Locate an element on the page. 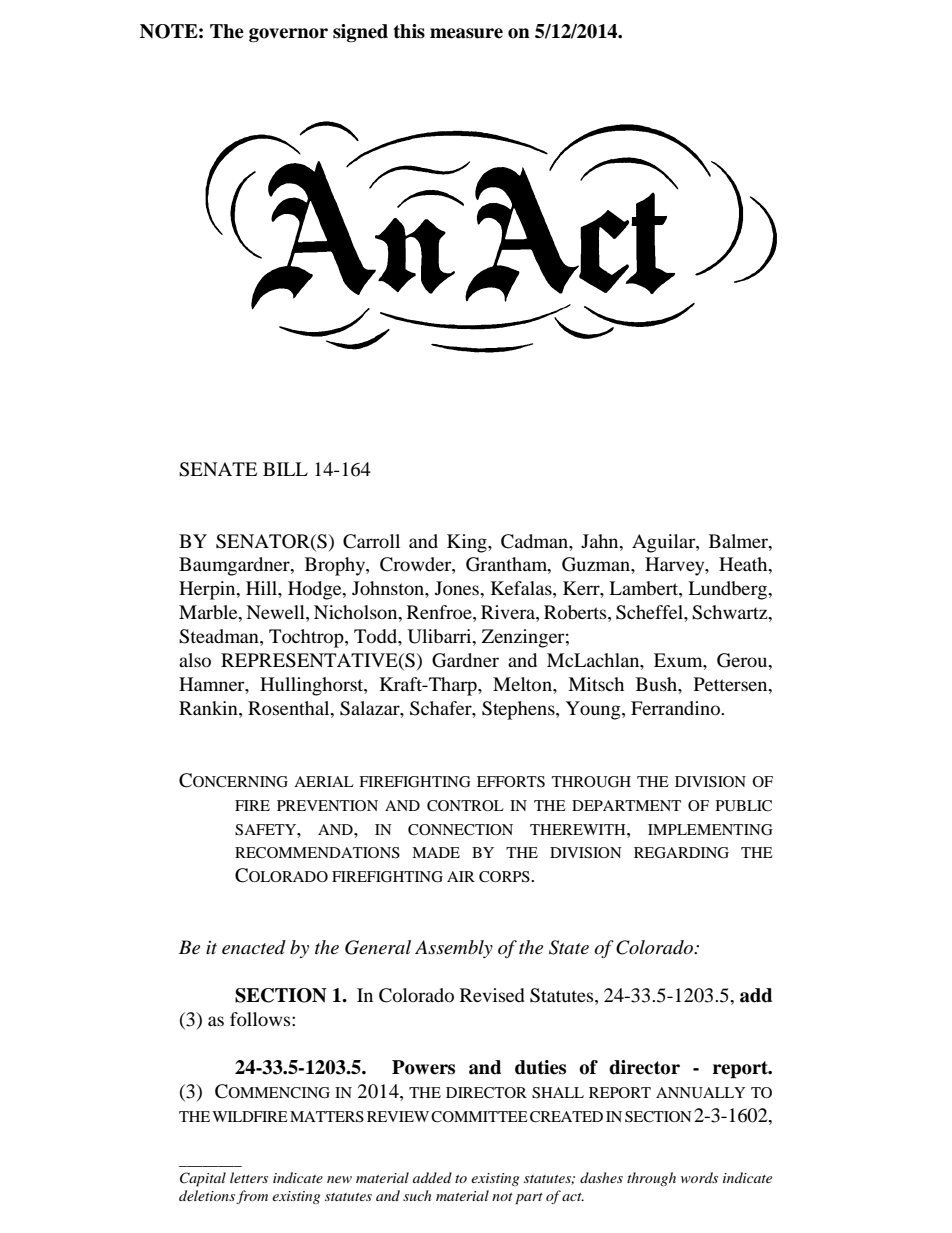 Image resolution: width=952 pixels, height=1233 pixels. governor is located at coordinates (288, 35).
